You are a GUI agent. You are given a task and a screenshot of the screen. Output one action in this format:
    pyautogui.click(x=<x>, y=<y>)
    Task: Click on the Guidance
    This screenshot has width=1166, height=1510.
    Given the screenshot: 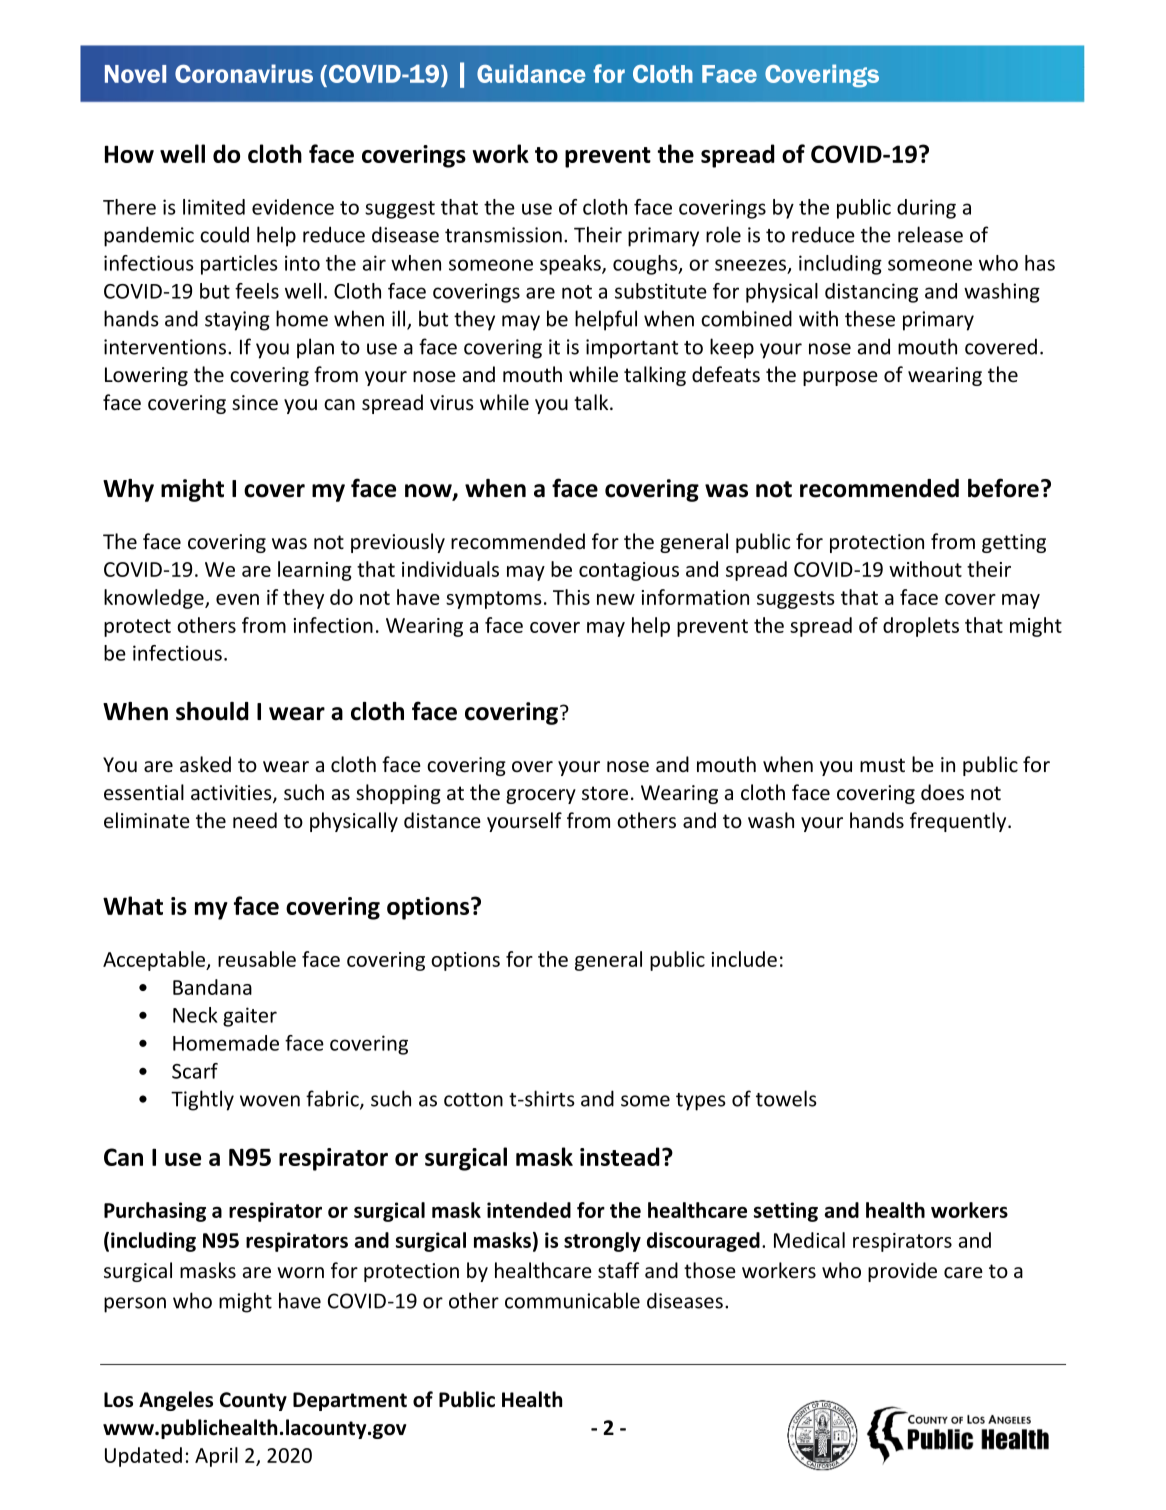 What is the action you would take?
    pyautogui.click(x=531, y=73)
